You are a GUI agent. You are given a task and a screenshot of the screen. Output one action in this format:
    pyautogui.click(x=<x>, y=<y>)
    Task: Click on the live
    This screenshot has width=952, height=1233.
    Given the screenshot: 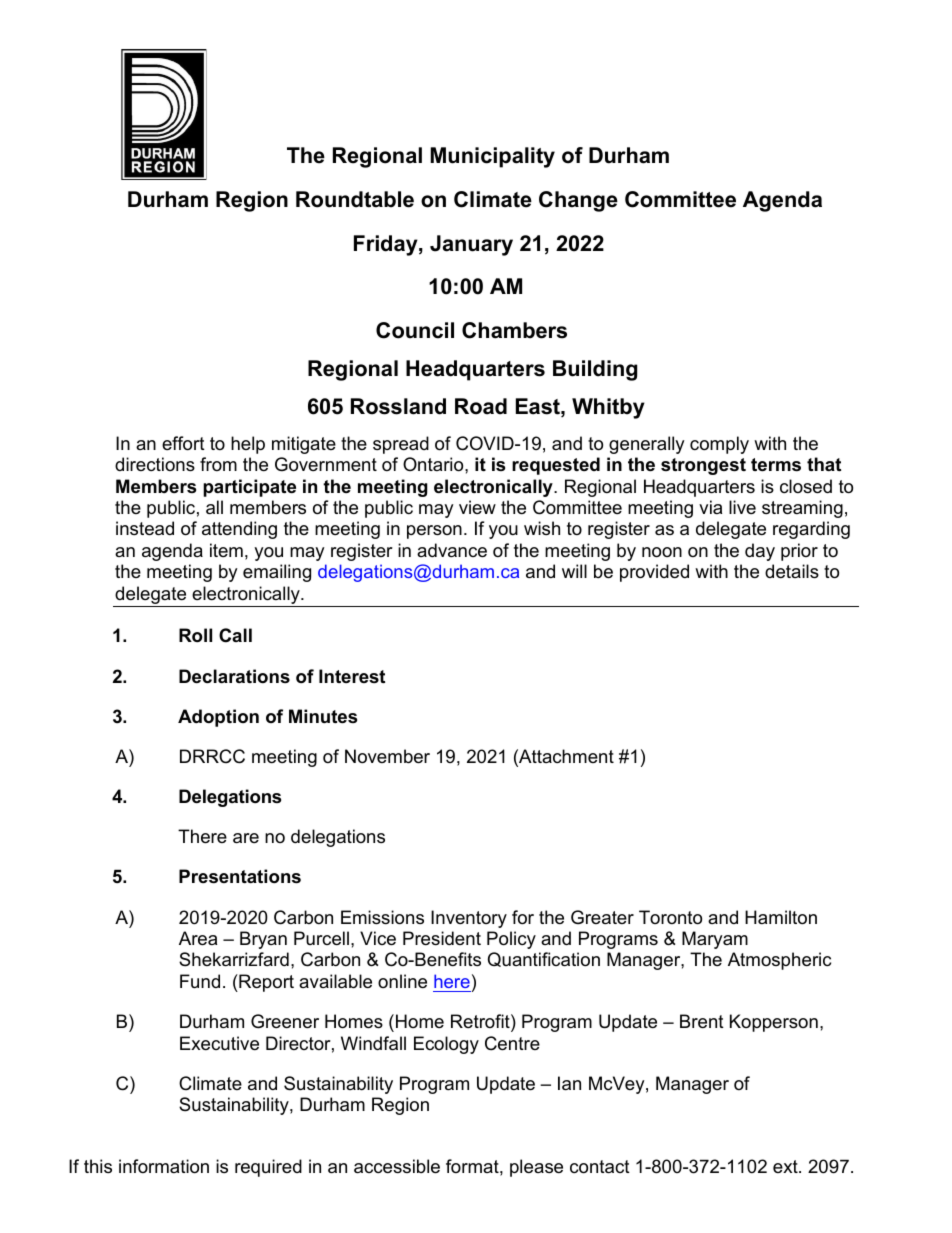 What is the action you would take?
    pyautogui.click(x=742, y=507)
